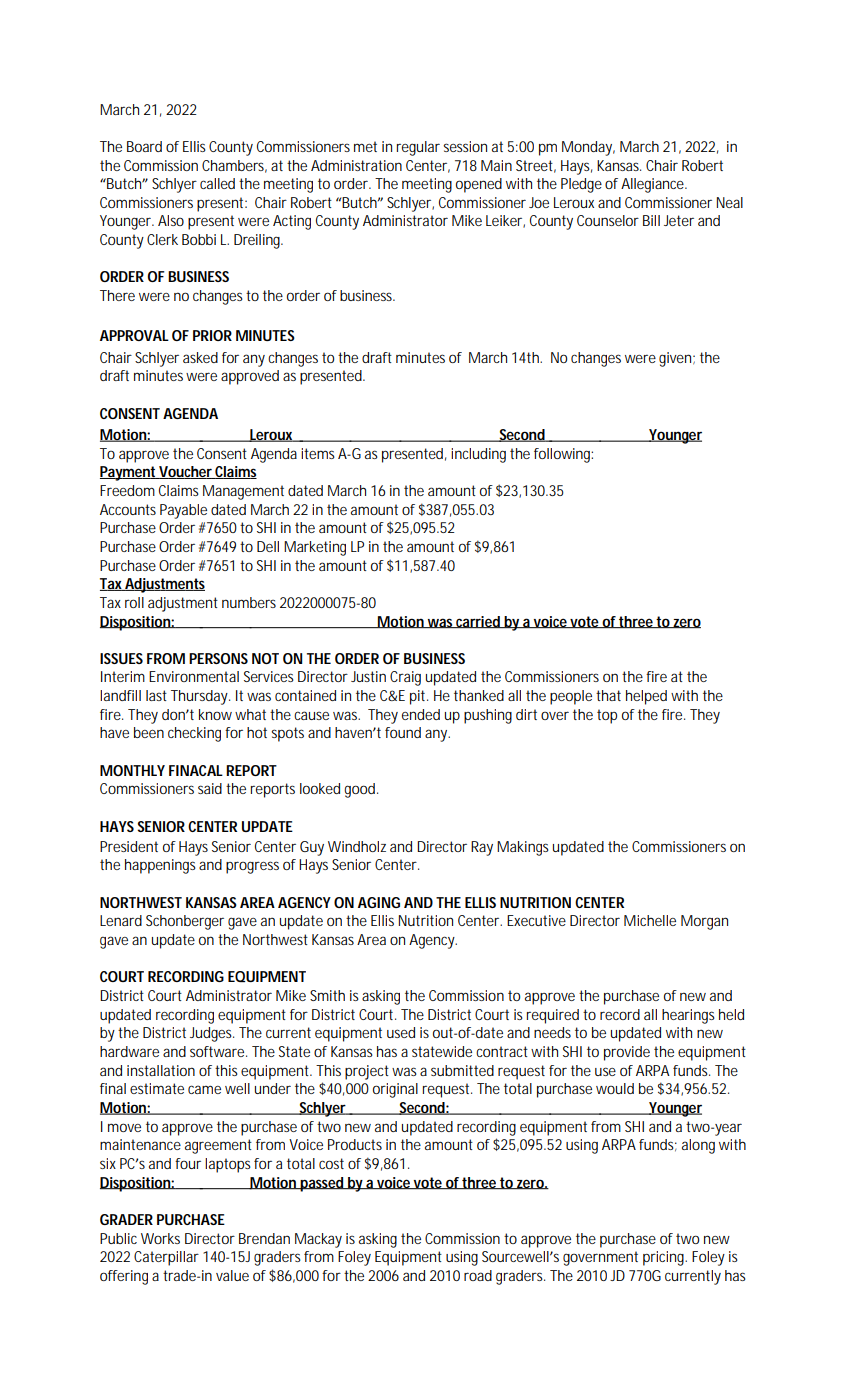 This screenshot has width=849, height=1400. What do you see at coordinates (418, 148) in the screenshot?
I see `regular` at bounding box center [418, 148].
